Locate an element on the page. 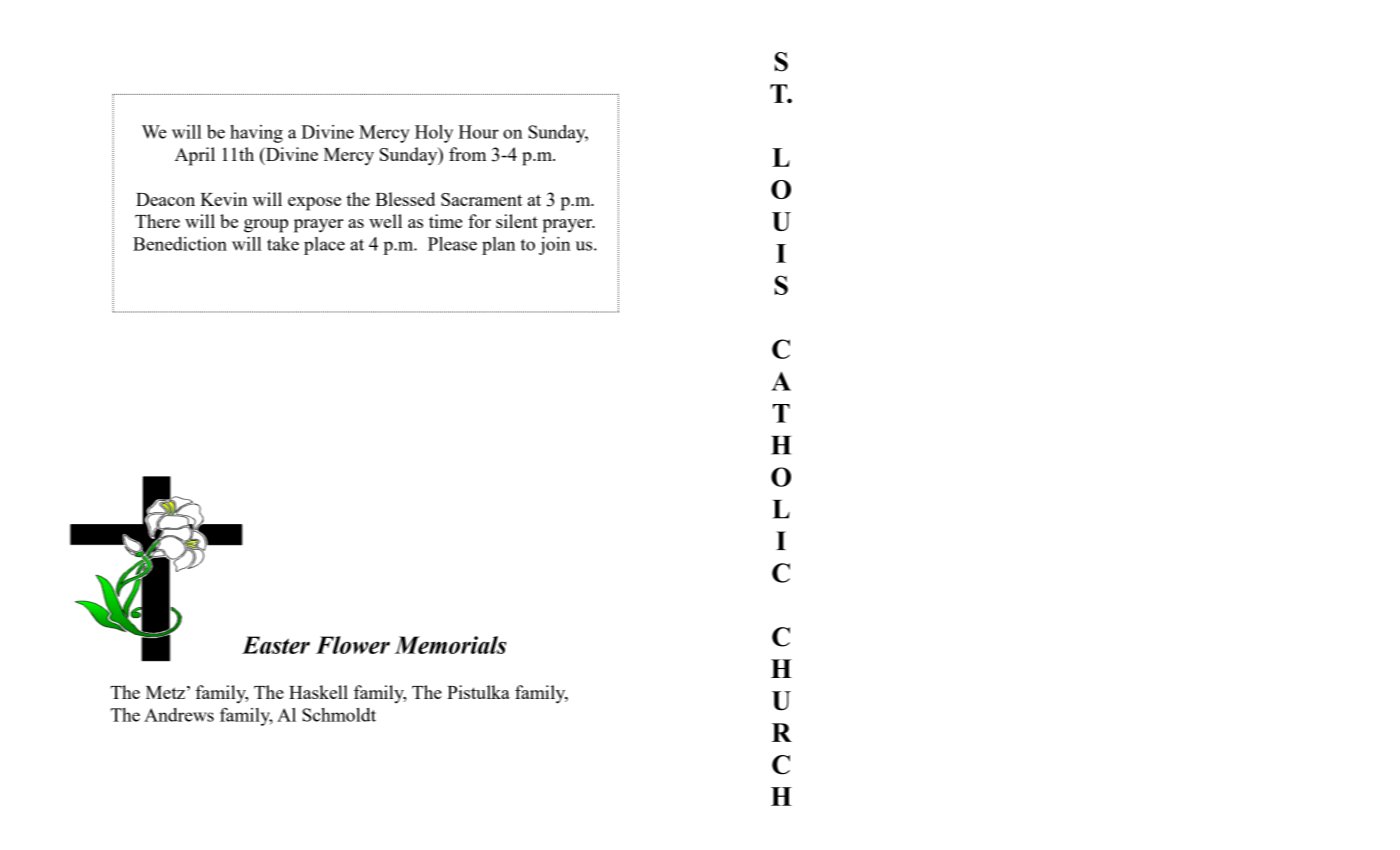  Flower is located at coordinates (353, 645).
